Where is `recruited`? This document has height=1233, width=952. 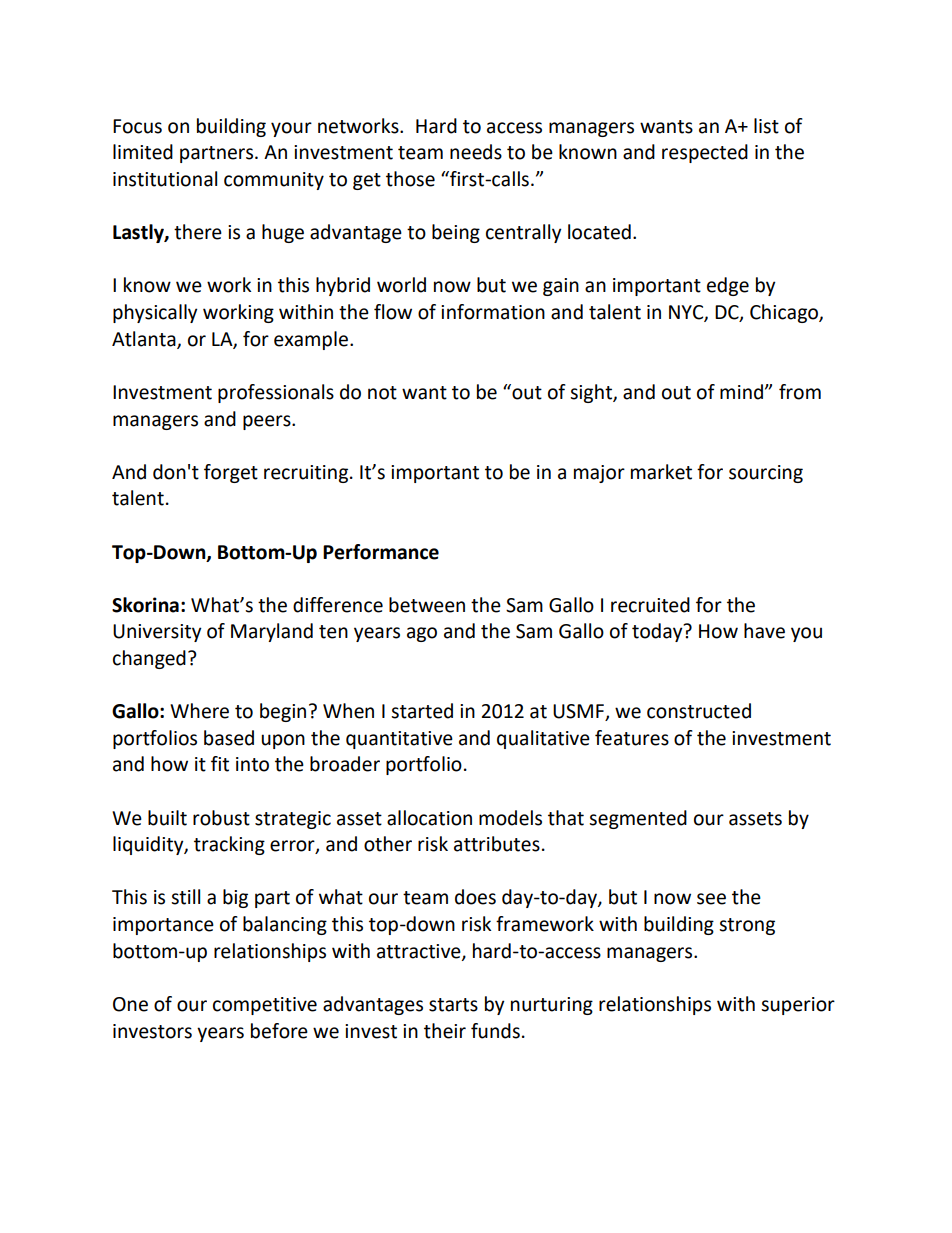
recruited is located at coordinates (650, 605).
